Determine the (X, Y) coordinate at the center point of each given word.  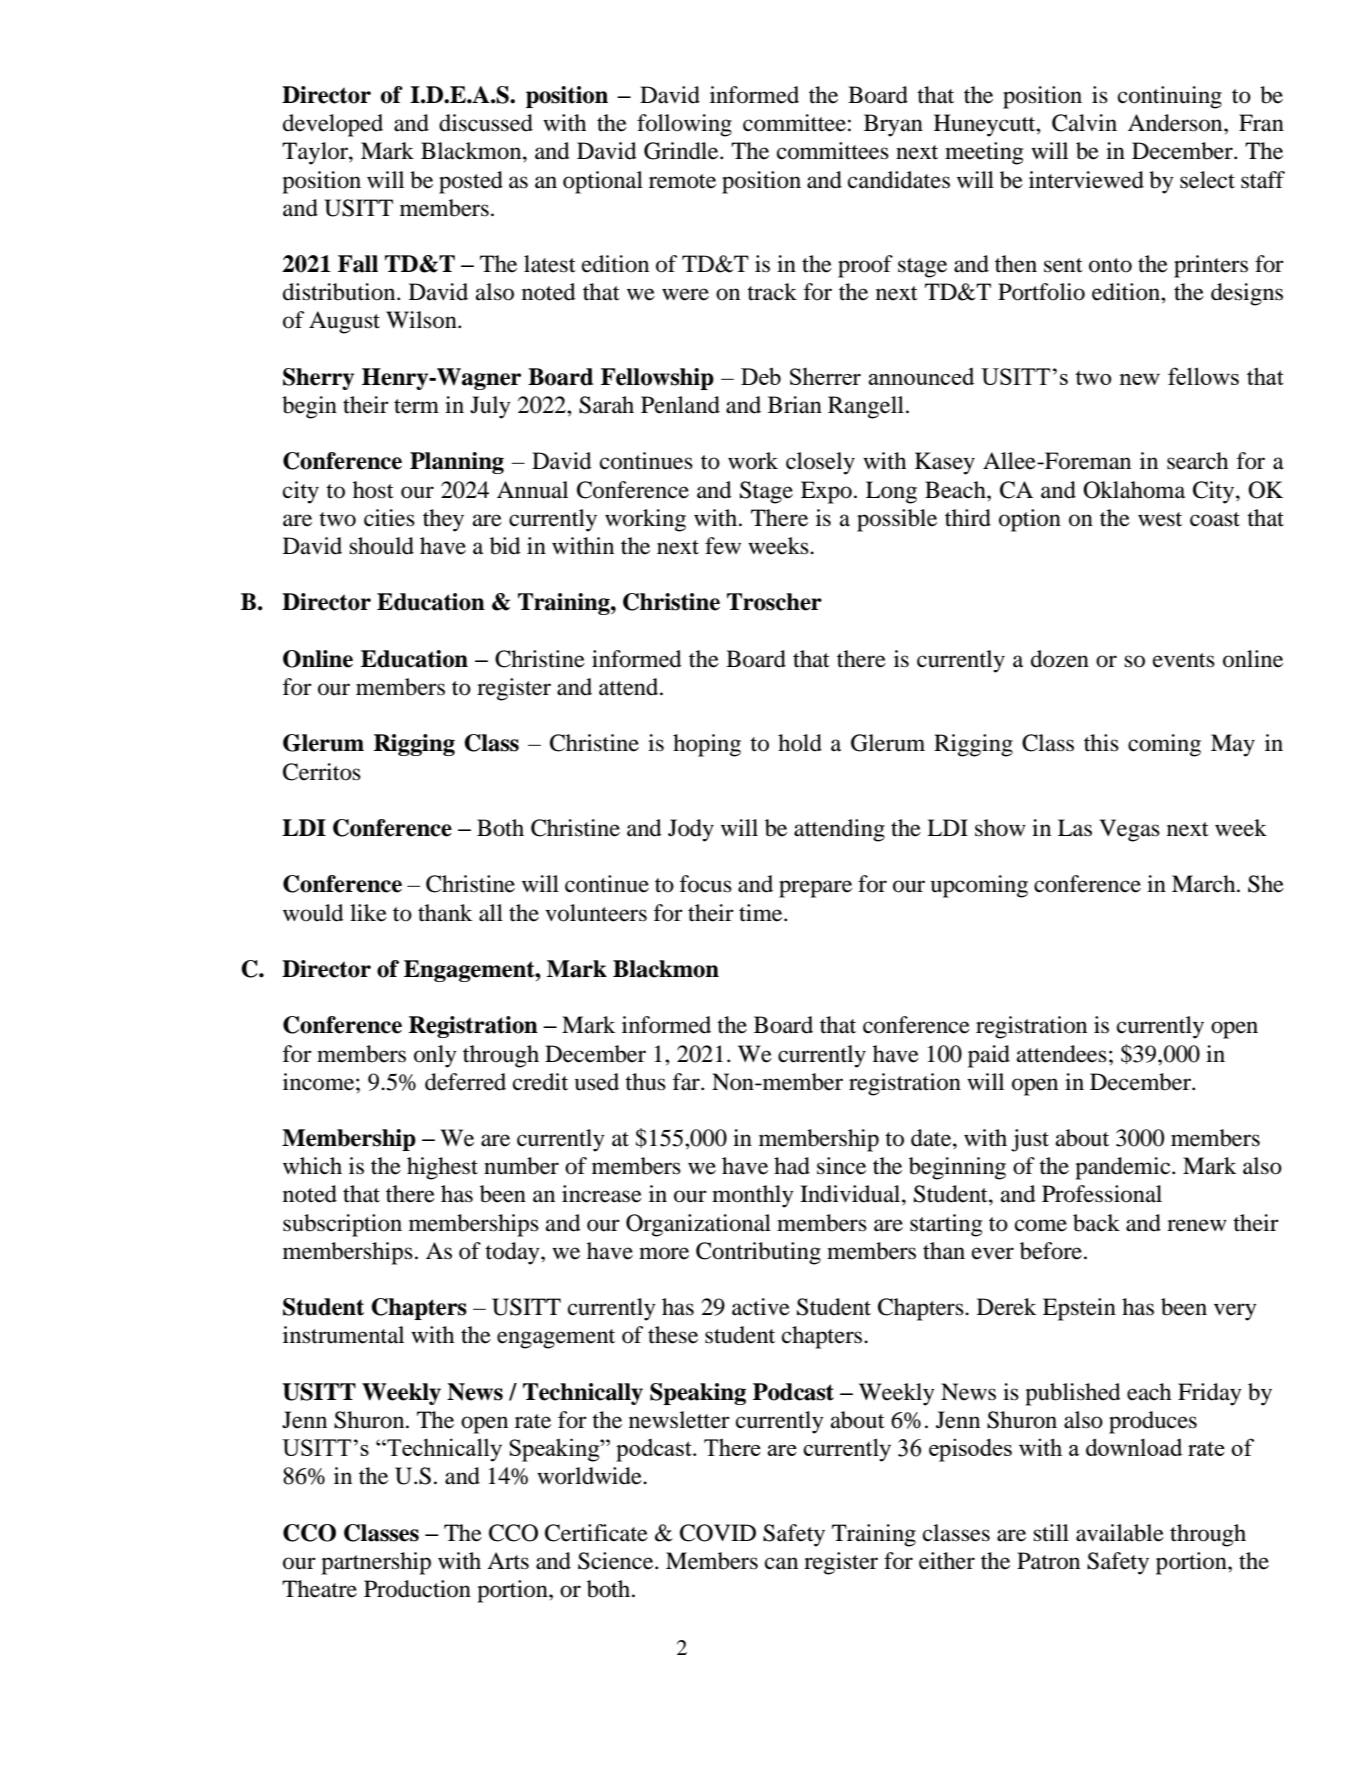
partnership (376, 1563)
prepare (815, 889)
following (684, 125)
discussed (486, 123)
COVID (718, 1533)
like (368, 913)
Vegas (1129, 830)
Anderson (1176, 123)
